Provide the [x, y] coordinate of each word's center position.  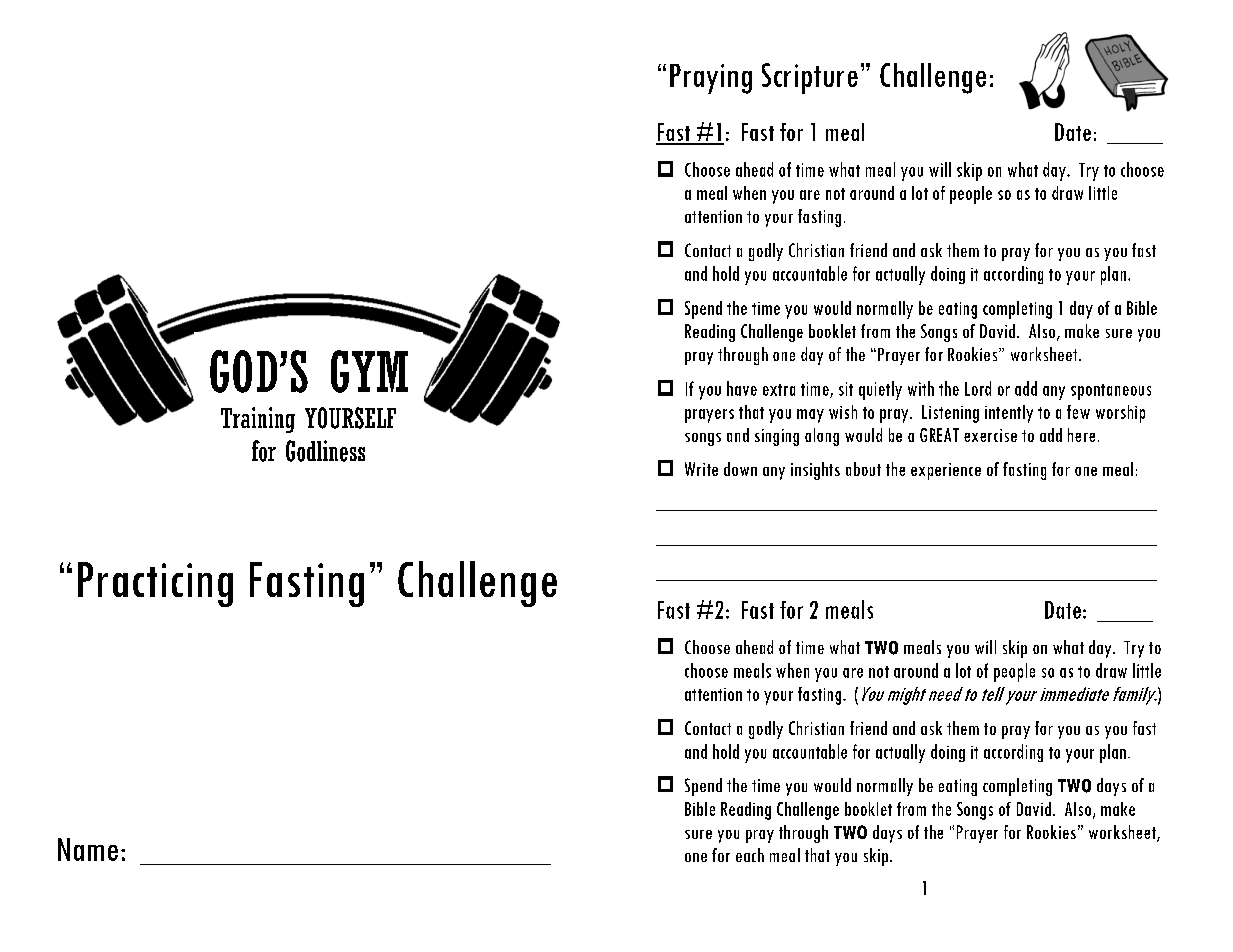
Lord [978, 388]
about [863, 469]
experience [946, 471]
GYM [369, 371]
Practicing [155, 584]
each [750, 855]
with [921, 388]
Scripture [810, 78]
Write [701, 469]
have [742, 388]
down [740, 469]
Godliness [325, 451]
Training [258, 420]
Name [88, 849]
